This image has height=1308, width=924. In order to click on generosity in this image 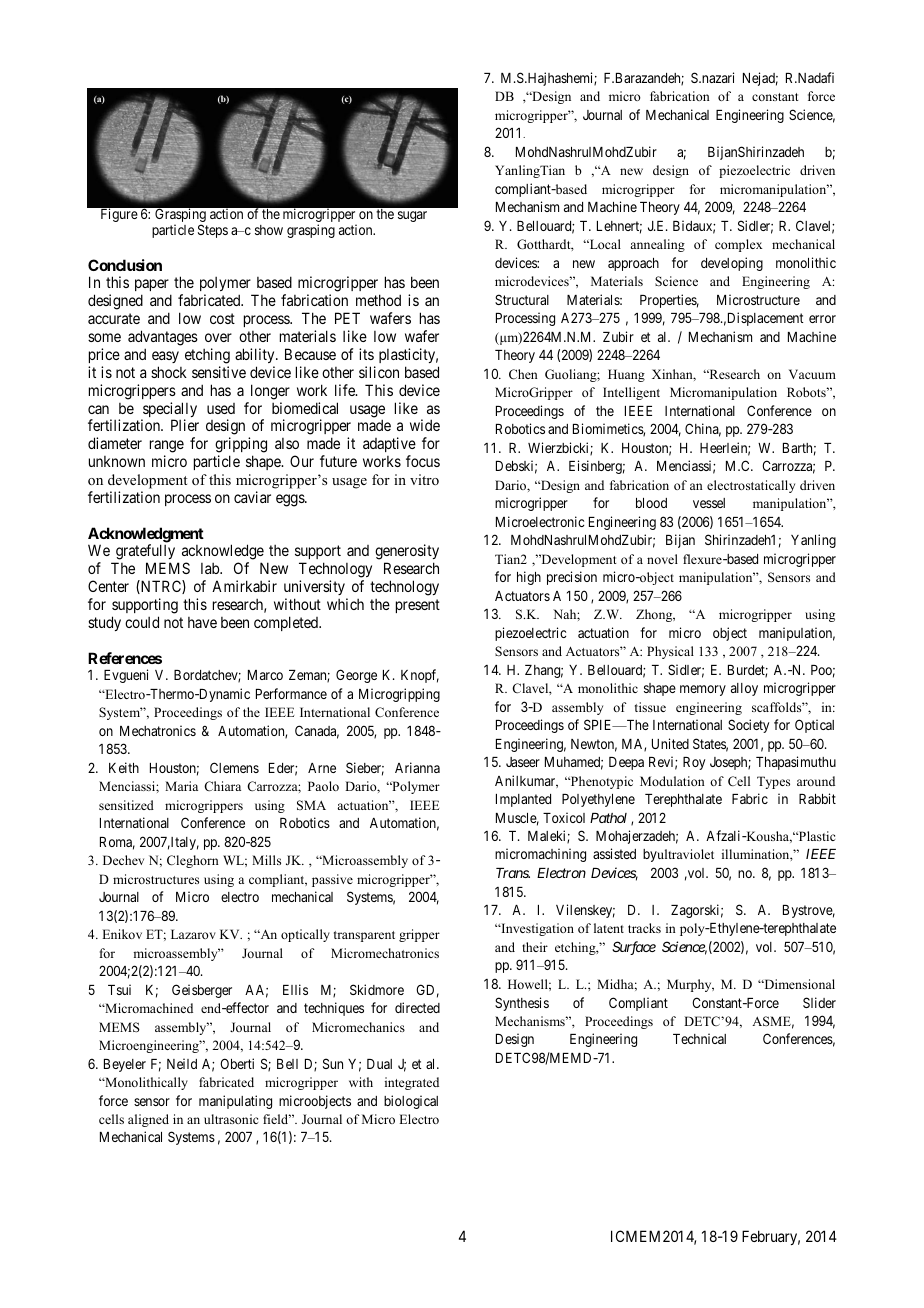, I will do `click(407, 553)`.
